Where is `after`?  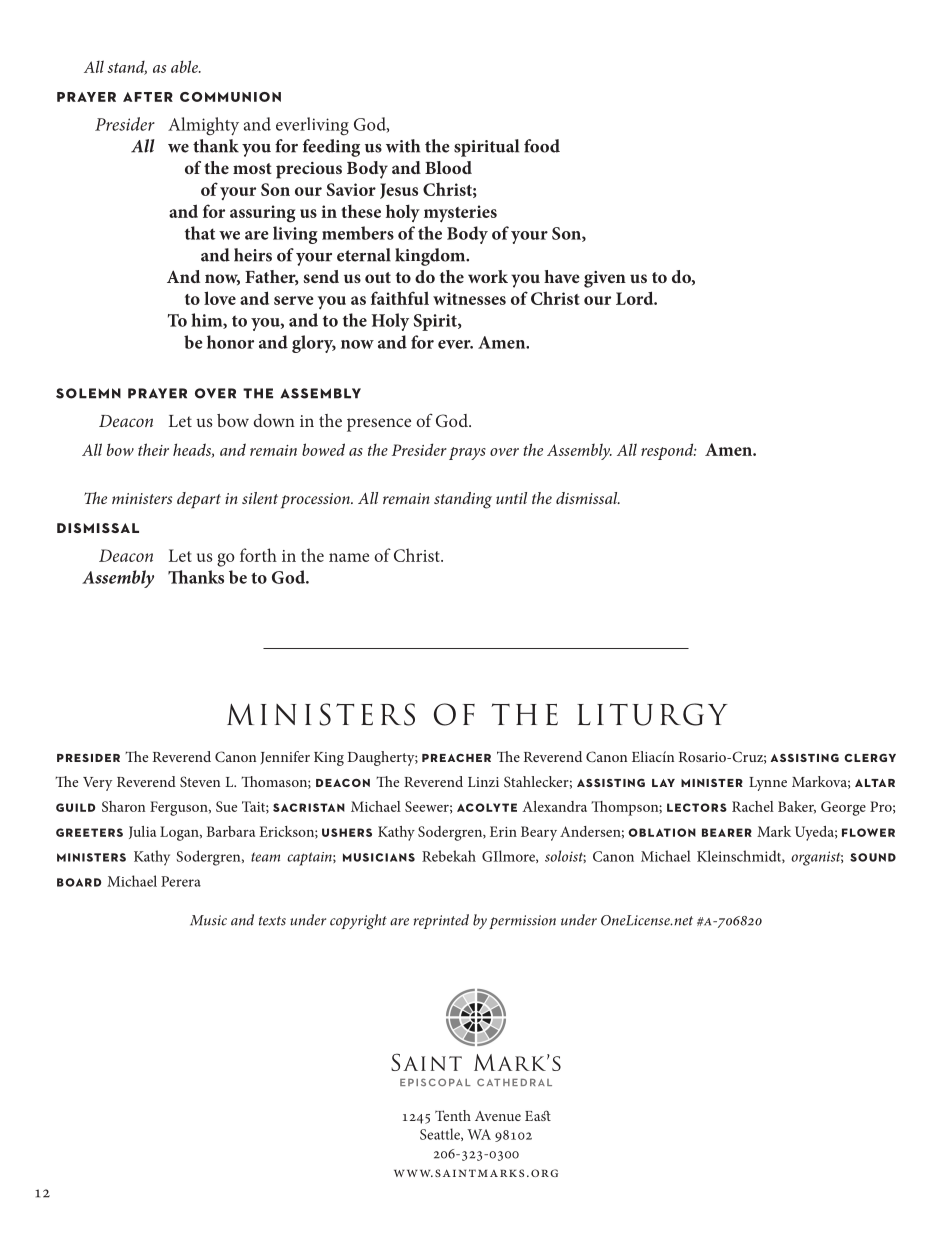
after is located at coordinates (148, 97).
